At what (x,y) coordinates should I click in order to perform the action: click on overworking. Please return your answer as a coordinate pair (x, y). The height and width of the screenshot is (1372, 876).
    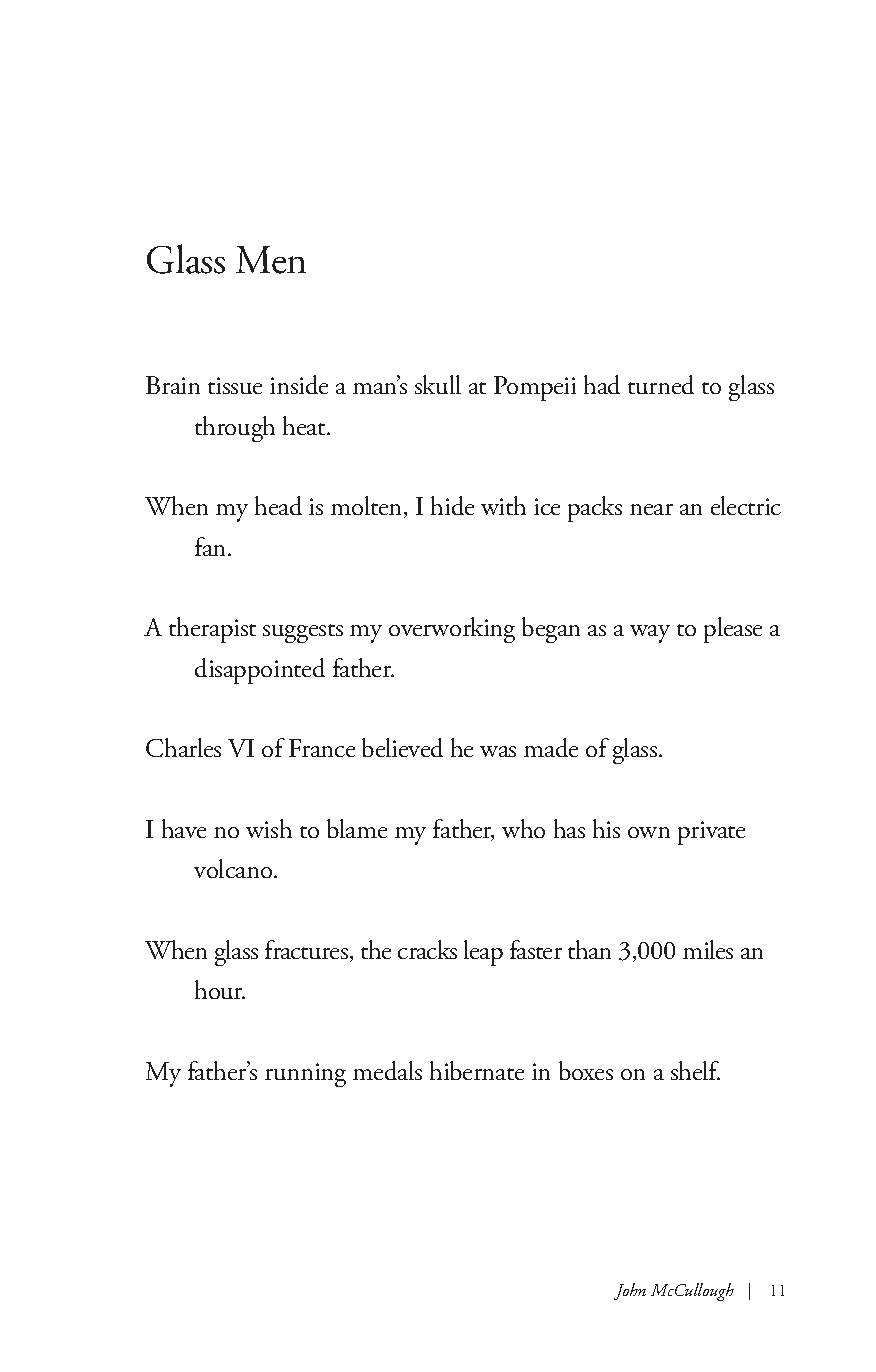
    Looking at the image, I should click on (452, 630).
